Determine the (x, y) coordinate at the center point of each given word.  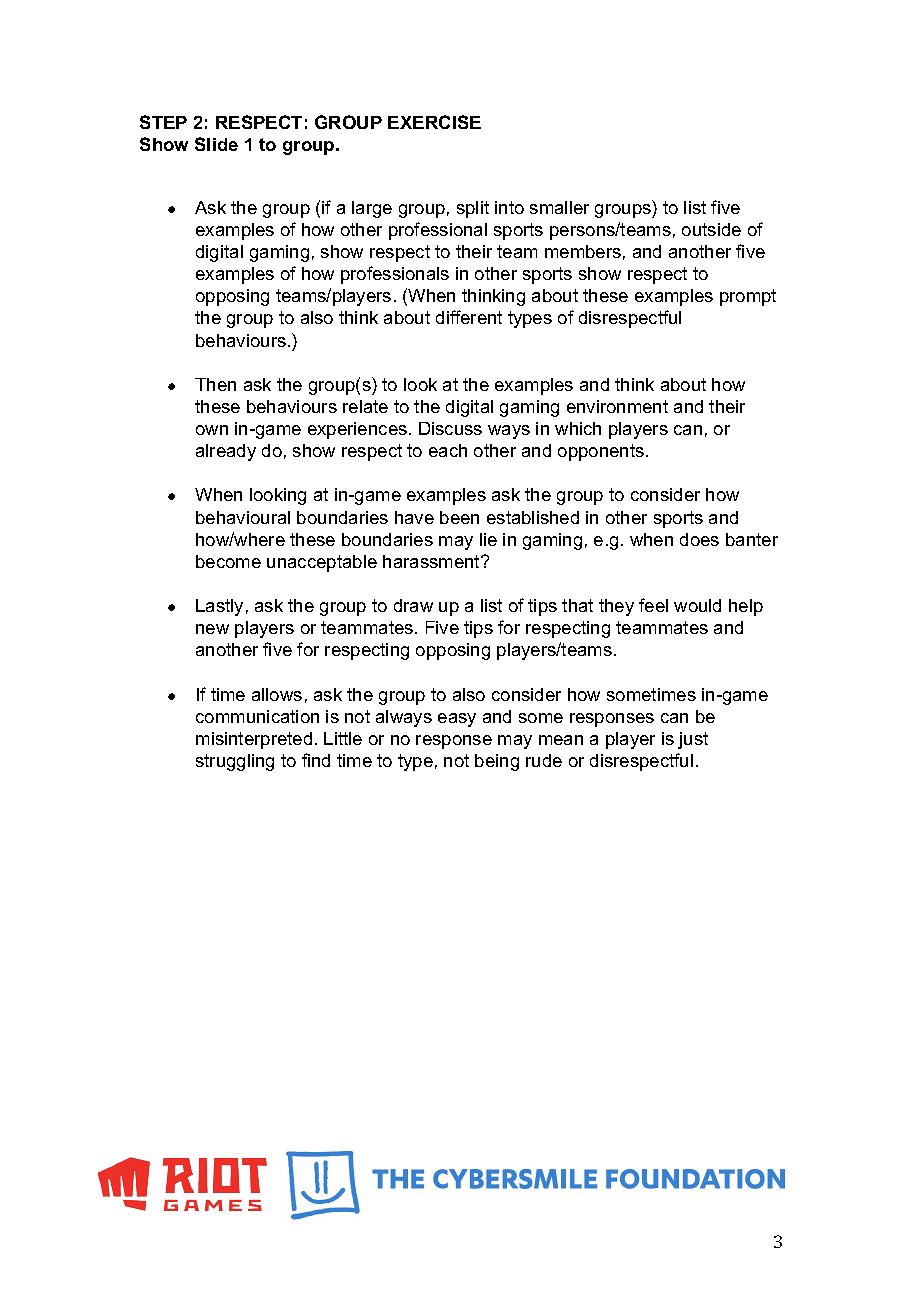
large (372, 209)
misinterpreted (254, 740)
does (699, 539)
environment (617, 406)
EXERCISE (434, 122)
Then (215, 384)
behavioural (243, 517)
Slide (216, 144)
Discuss (450, 428)
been (459, 517)
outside (711, 229)
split (473, 209)
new (212, 629)
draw (413, 605)
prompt (748, 297)
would (697, 605)
